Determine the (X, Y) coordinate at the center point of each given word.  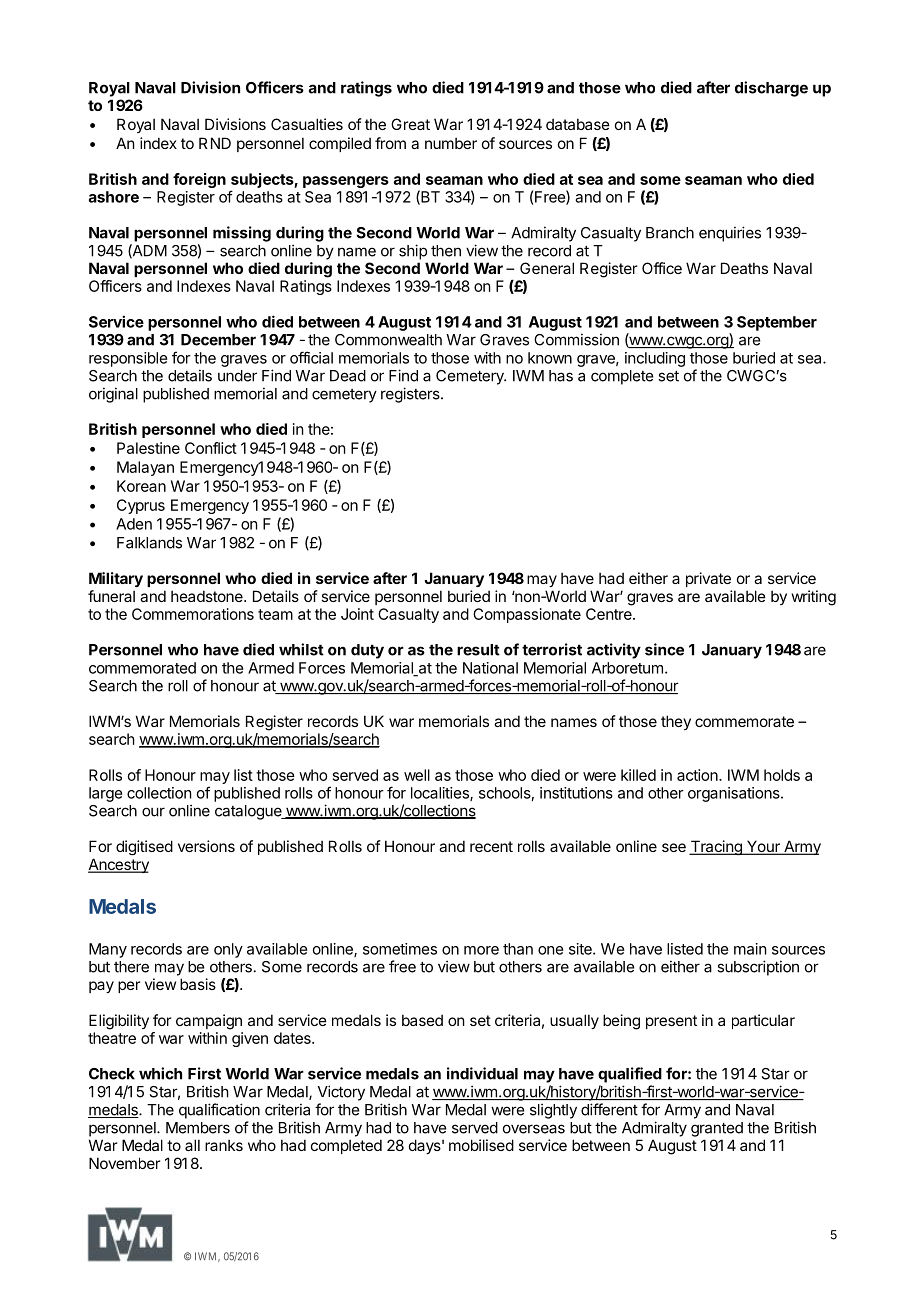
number (451, 143)
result (478, 650)
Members (198, 1128)
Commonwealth (388, 340)
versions (206, 846)
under (237, 376)
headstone (208, 596)
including (655, 359)
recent (491, 846)
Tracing (716, 847)
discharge (771, 89)
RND (215, 143)
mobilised (481, 1145)
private (708, 579)
